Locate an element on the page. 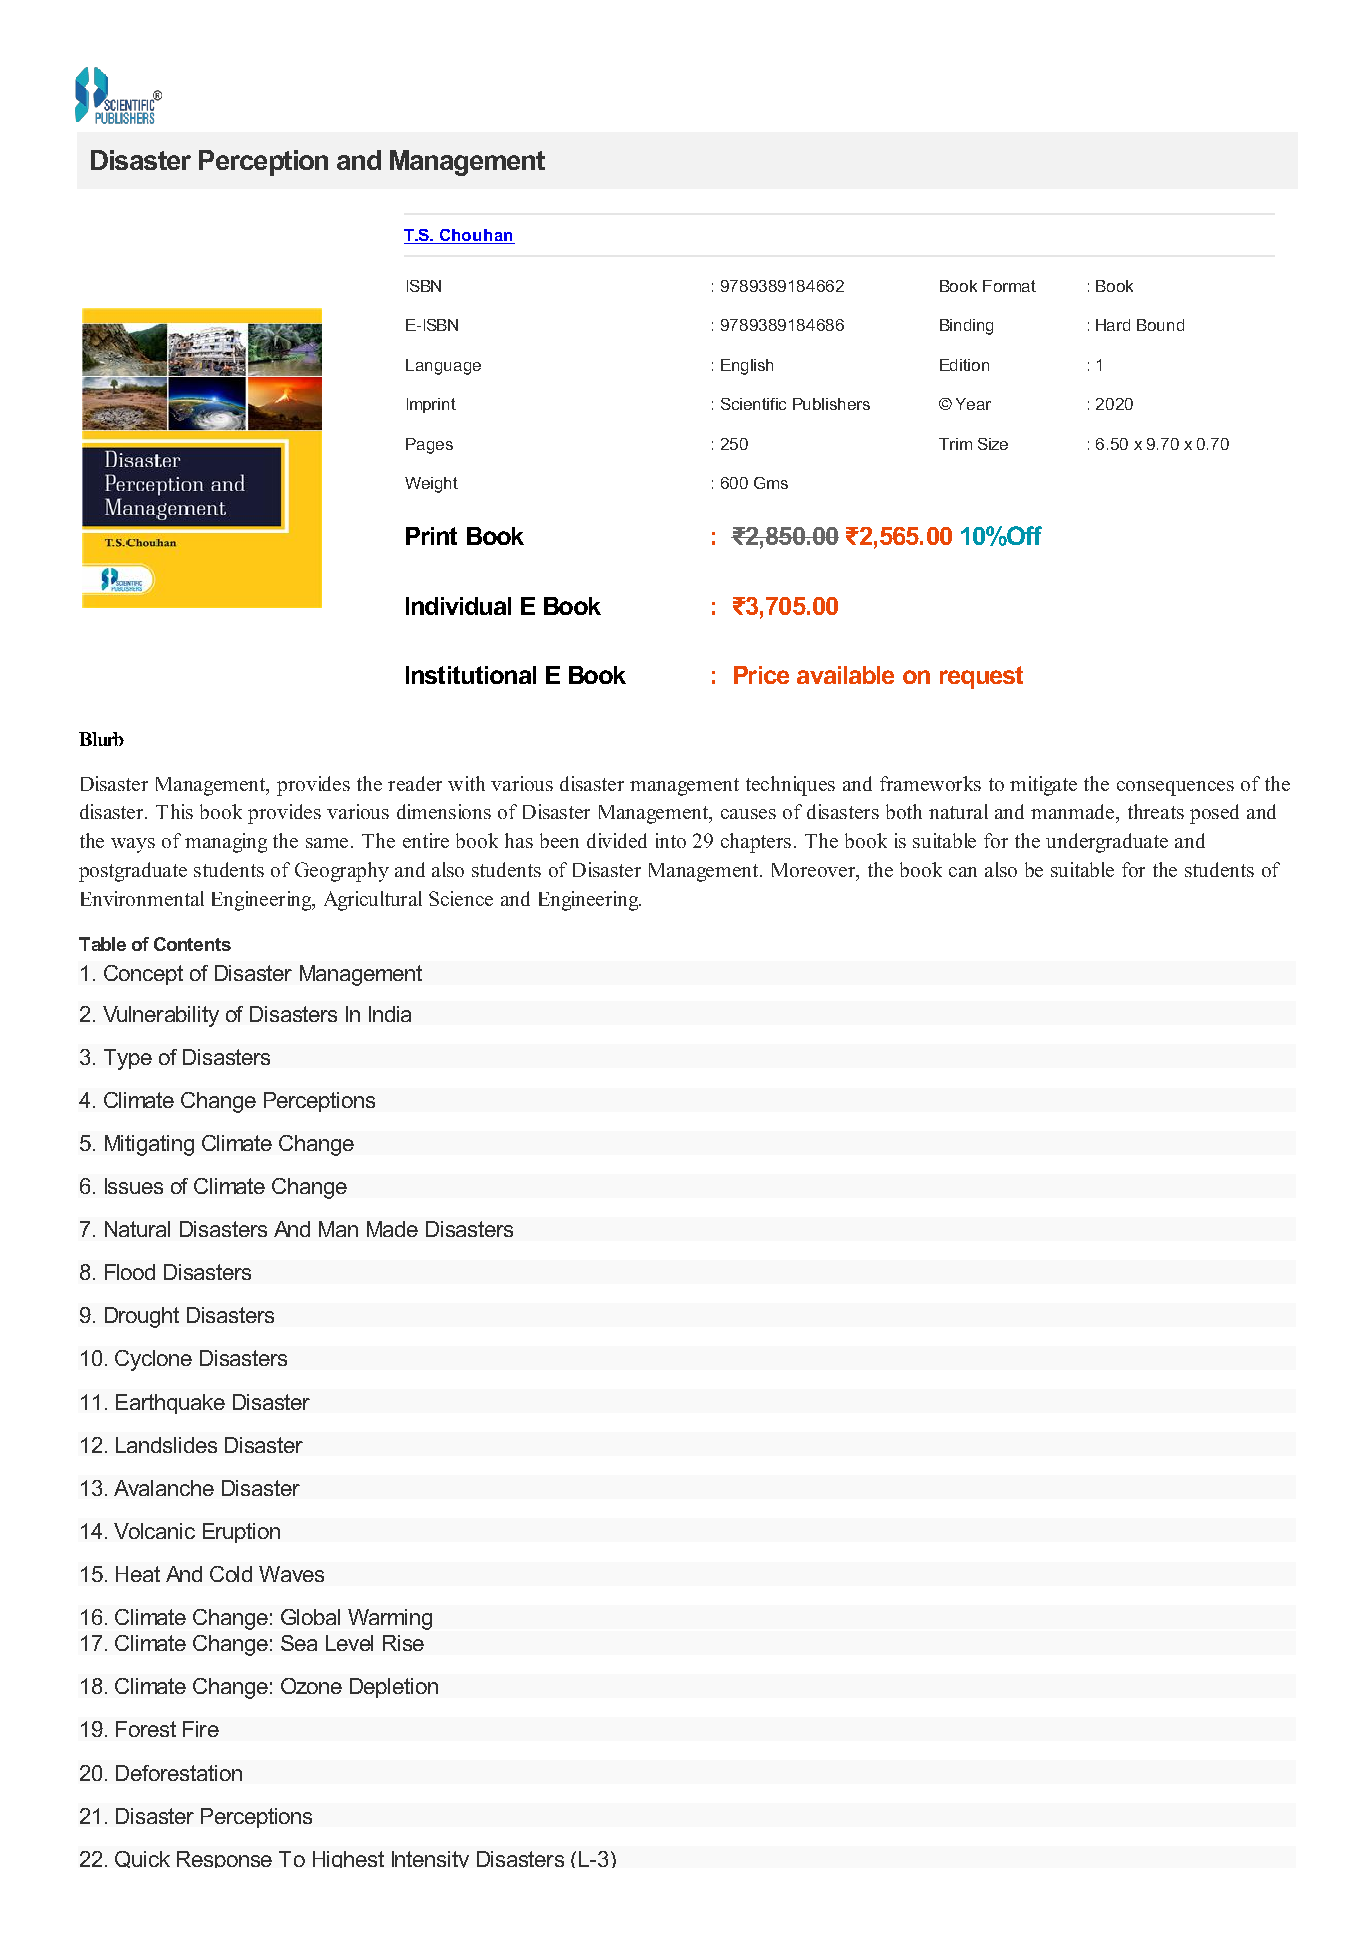 The width and height of the document is (1366, 1934). Earthquake is located at coordinates (170, 1404).
